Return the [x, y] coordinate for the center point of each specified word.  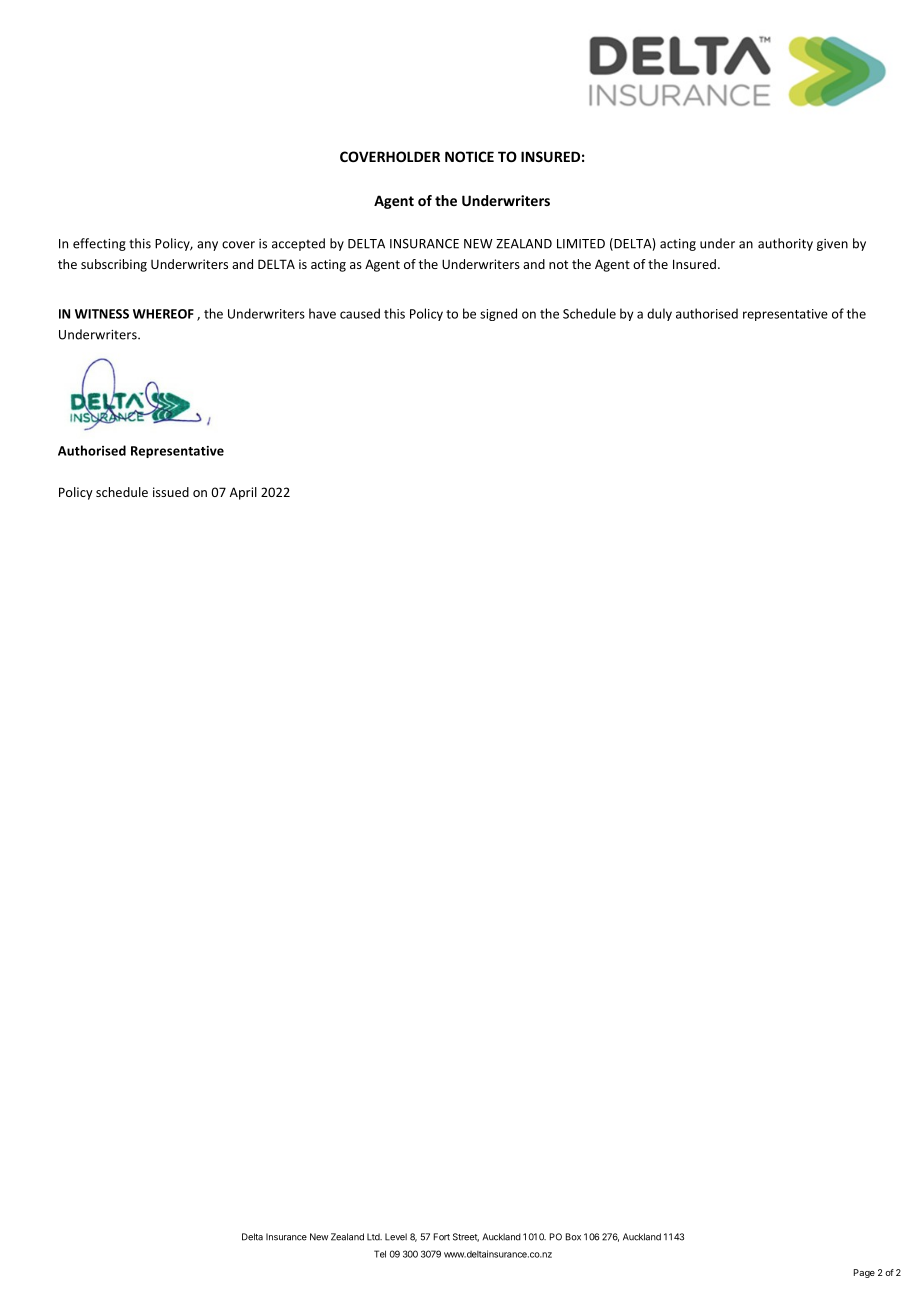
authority [785, 244]
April [243, 493]
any [207, 246]
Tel [380, 1254]
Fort [442, 1237]
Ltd [374, 1237]
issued [171, 492]
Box [573, 1237]
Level [396, 1237]
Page [864, 1273]
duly [659, 314]
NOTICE [469, 156]
